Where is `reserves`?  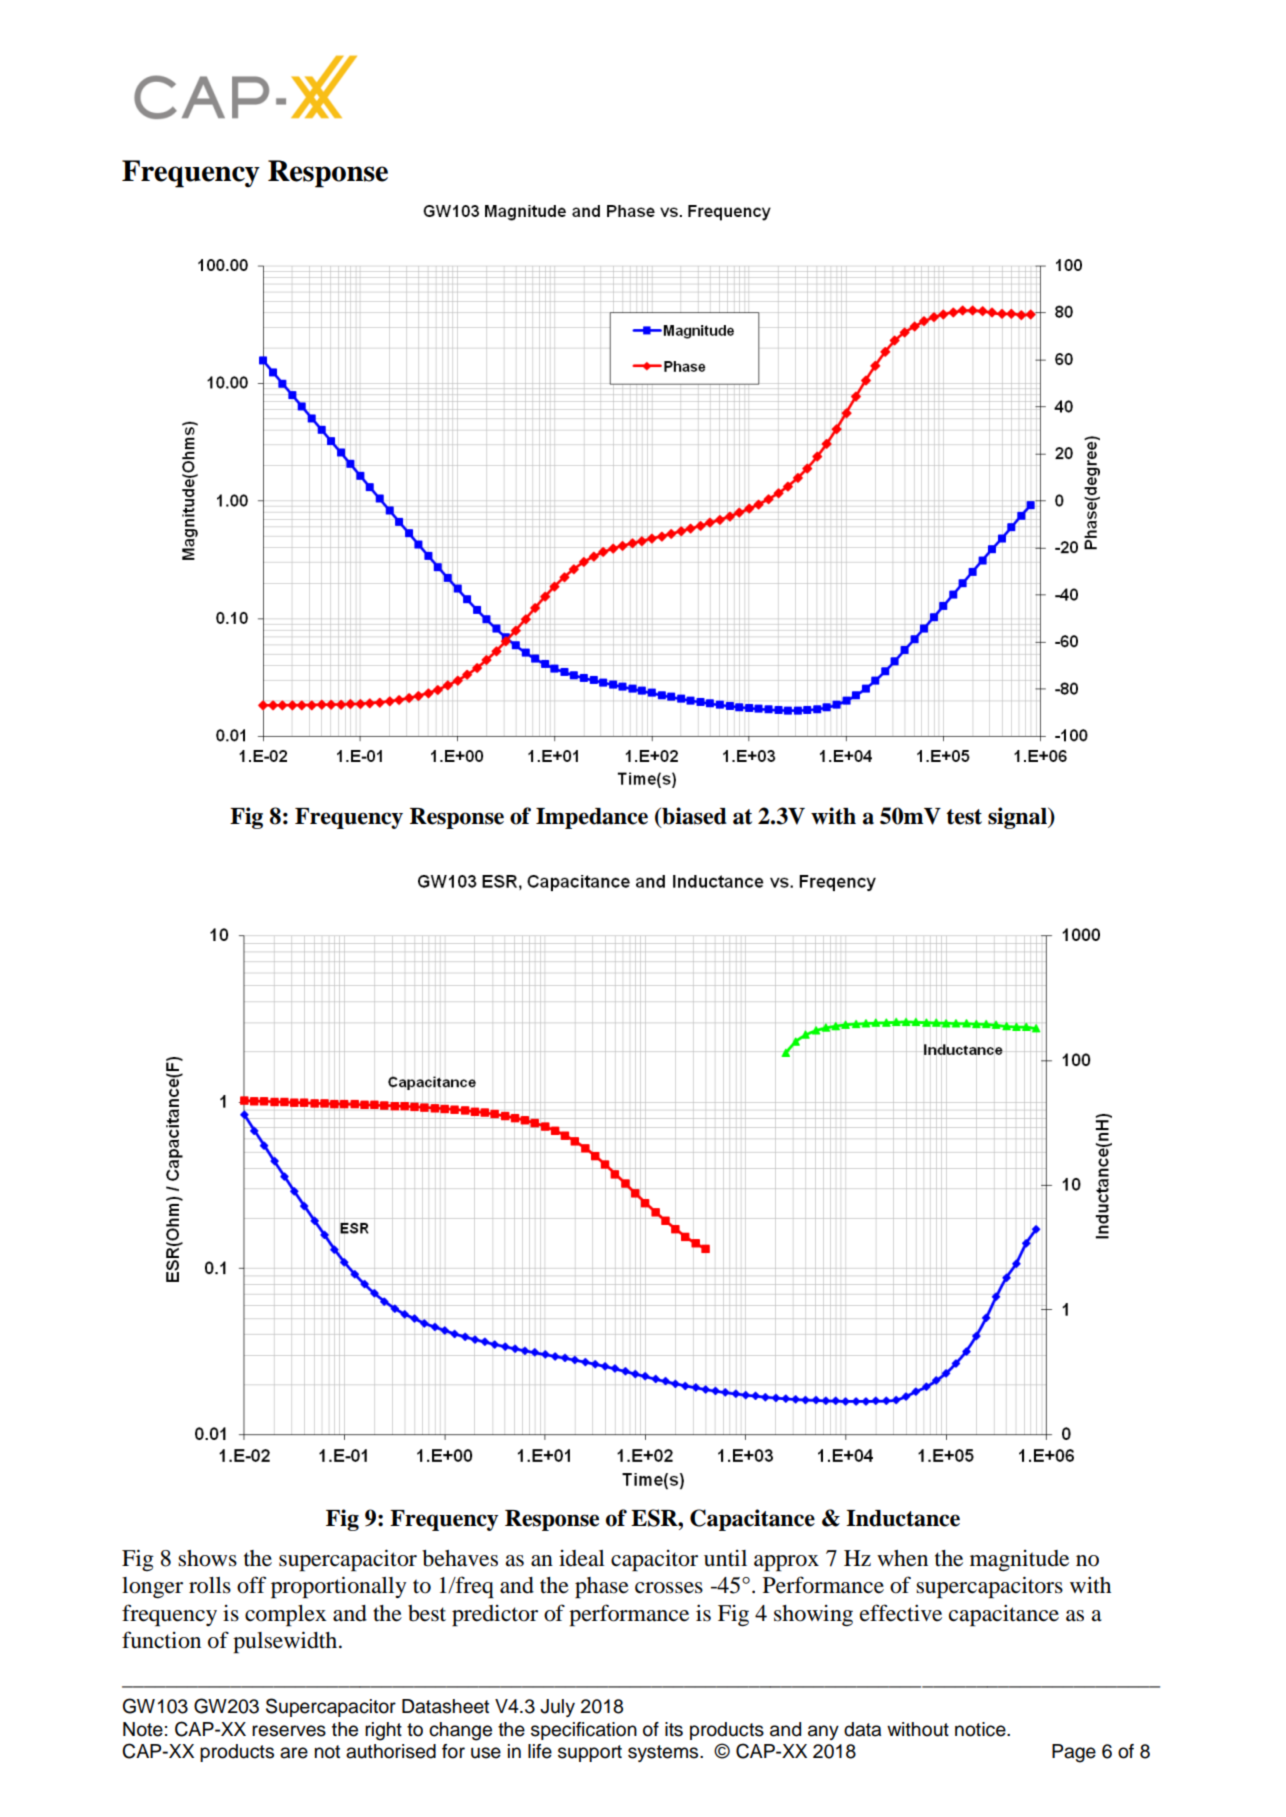 reserves is located at coordinates (289, 1731).
